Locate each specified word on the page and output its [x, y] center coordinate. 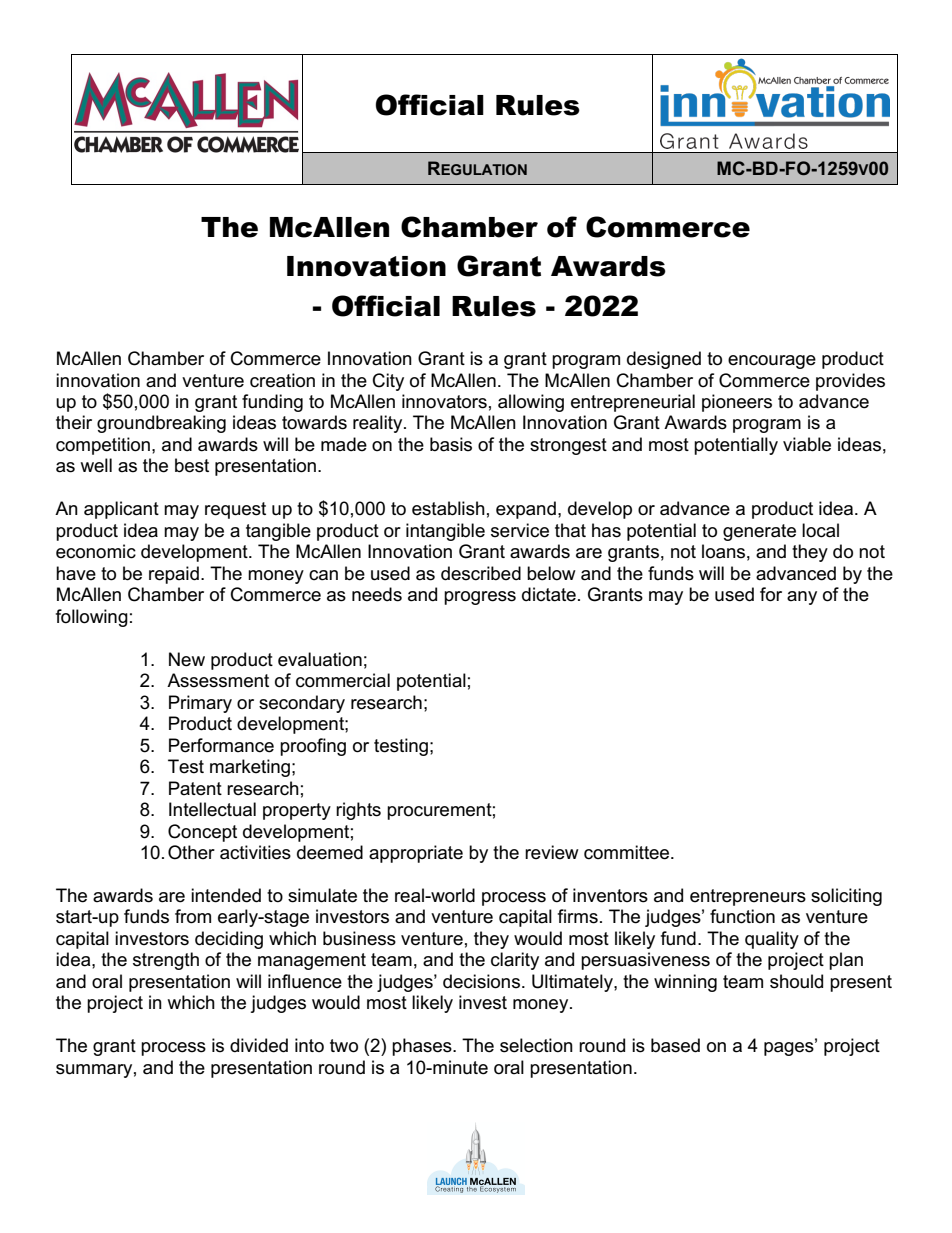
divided [259, 1045]
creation [282, 380]
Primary [200, 704]
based [675, 1045]
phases [423, 1047]
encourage [772, 362]
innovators [444, 401]
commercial [343, 680]
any [802, 598]
